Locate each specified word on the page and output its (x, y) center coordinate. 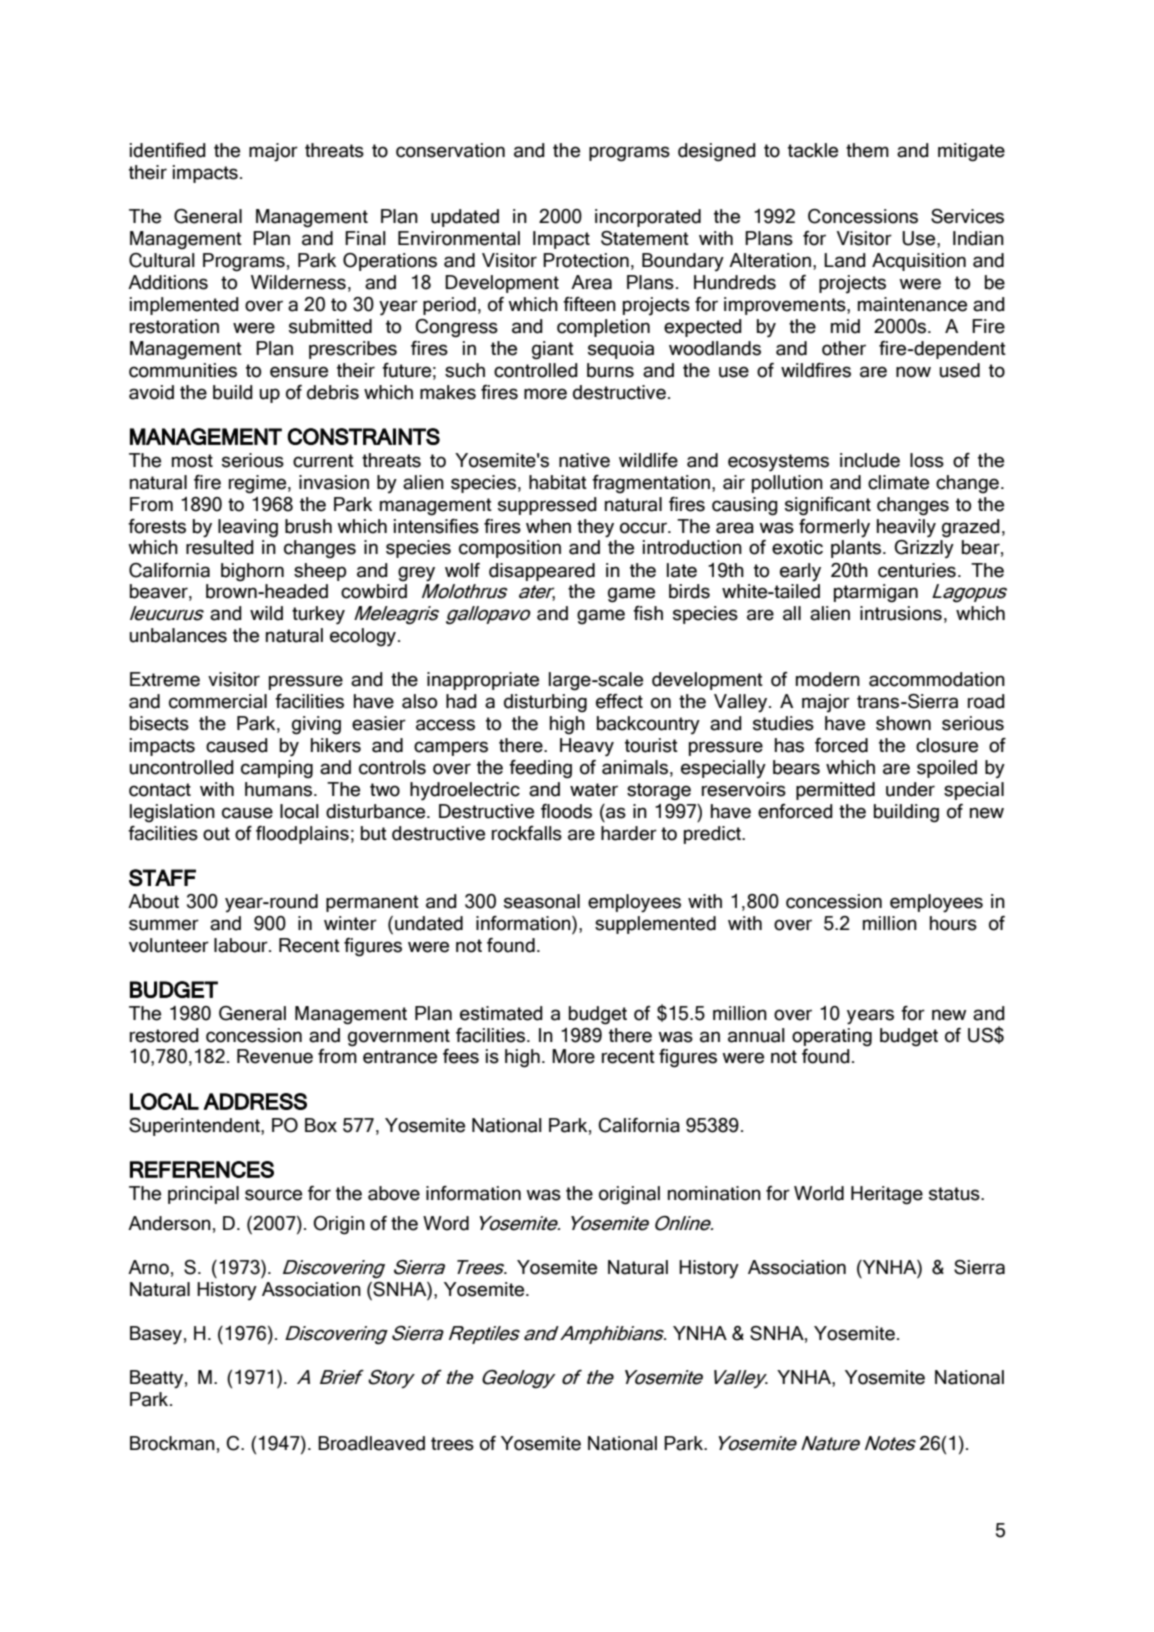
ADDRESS (255, 1101)
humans (280, 789)
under (910, 789)
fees (461, 1056)
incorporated (648, 218)
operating (832, 1037)
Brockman (172, 1443)
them (867, 150)
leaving (248, 528)
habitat (558, 482)
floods (566, 811)
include (870, 460)
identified (168, 150)
